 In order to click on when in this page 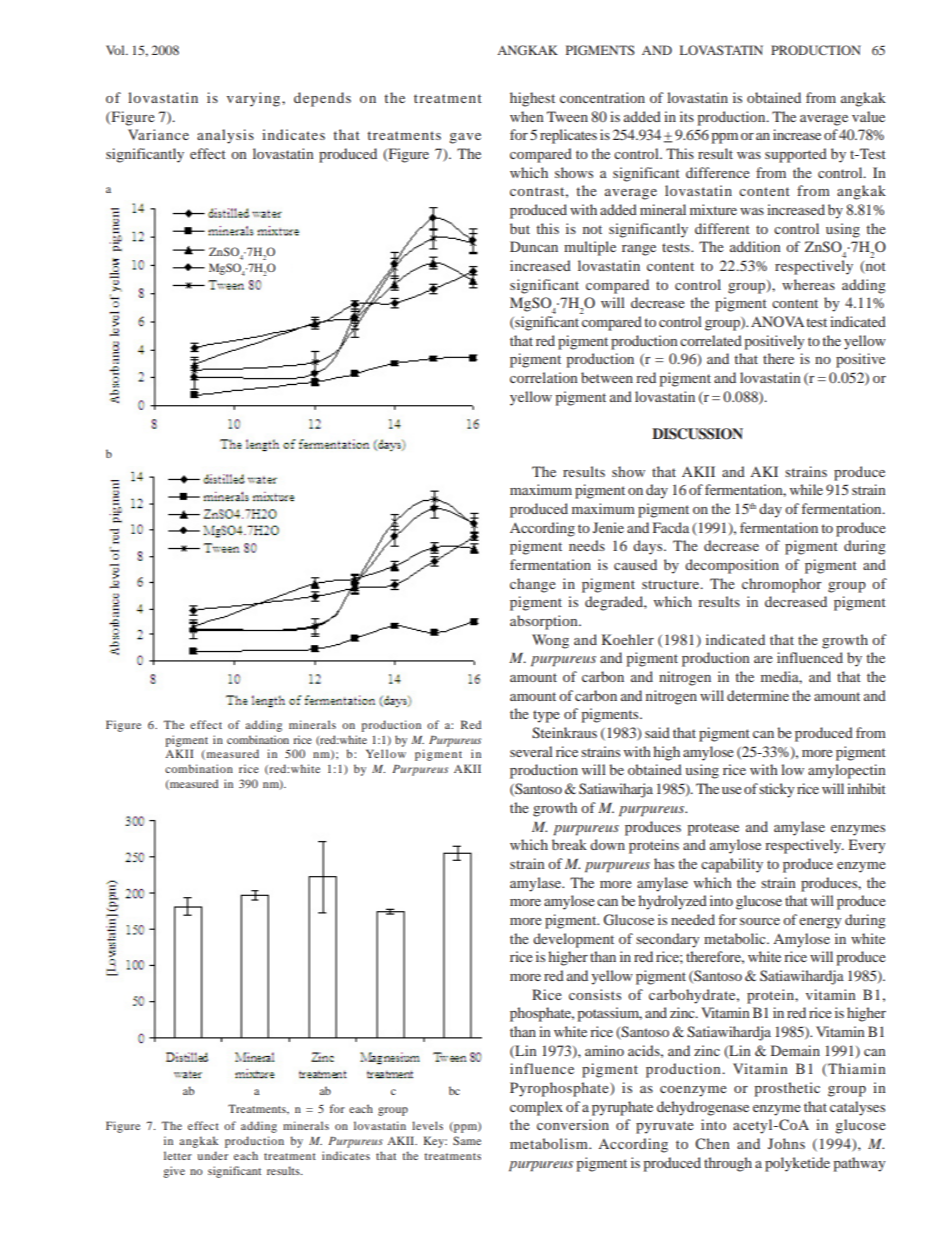, I will do `click(527, 116)`.
